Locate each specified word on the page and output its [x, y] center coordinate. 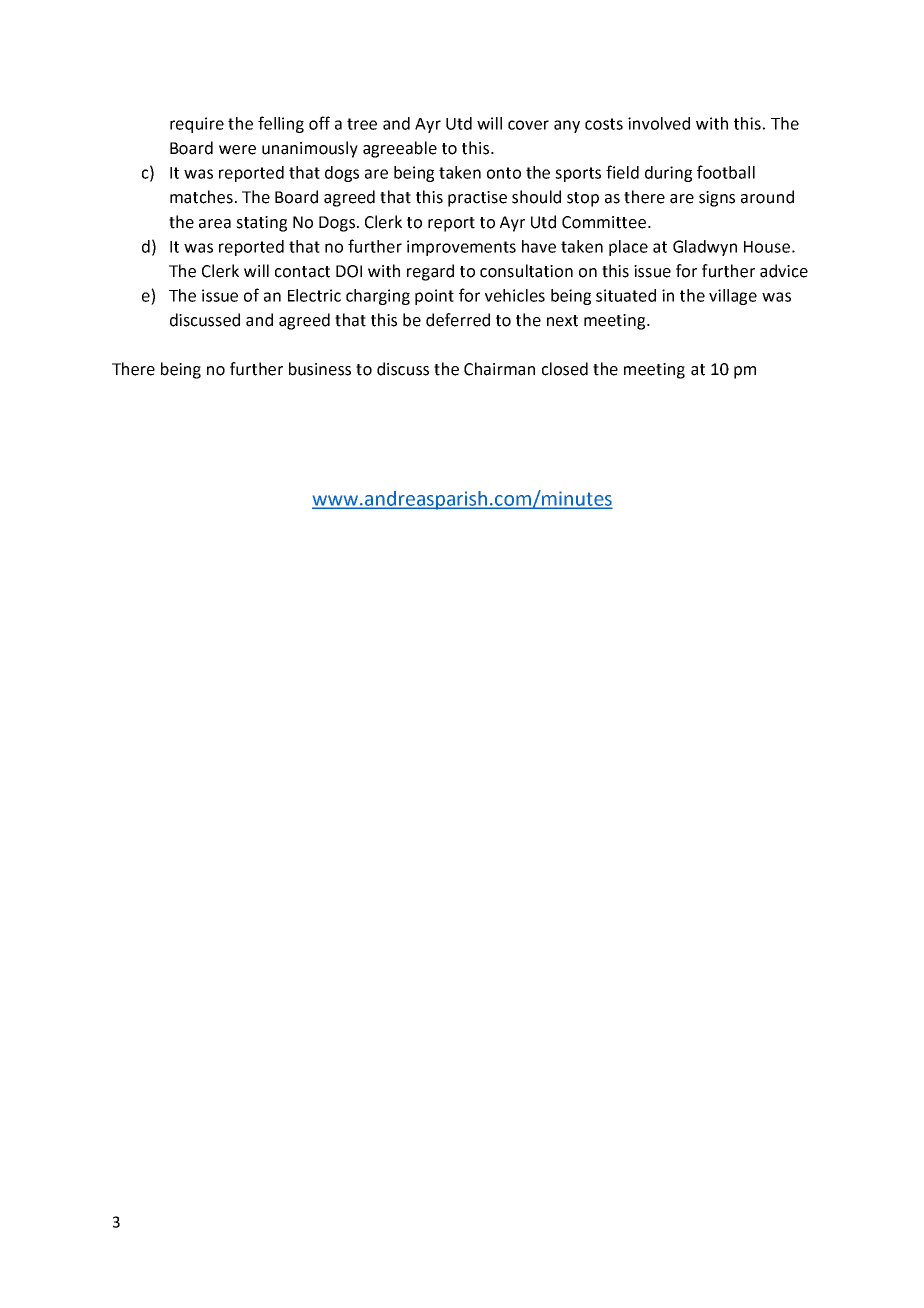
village [733, 297]
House [767, 247]
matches [201, 197]
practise [477, 199]
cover [528, 125]
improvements [461, 248]
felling [281, 124]
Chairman [499, 369]
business [320, 369]
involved [659, 123]
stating [261, 224]
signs [717, 199]
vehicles [515, 295]
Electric [314, 295]
